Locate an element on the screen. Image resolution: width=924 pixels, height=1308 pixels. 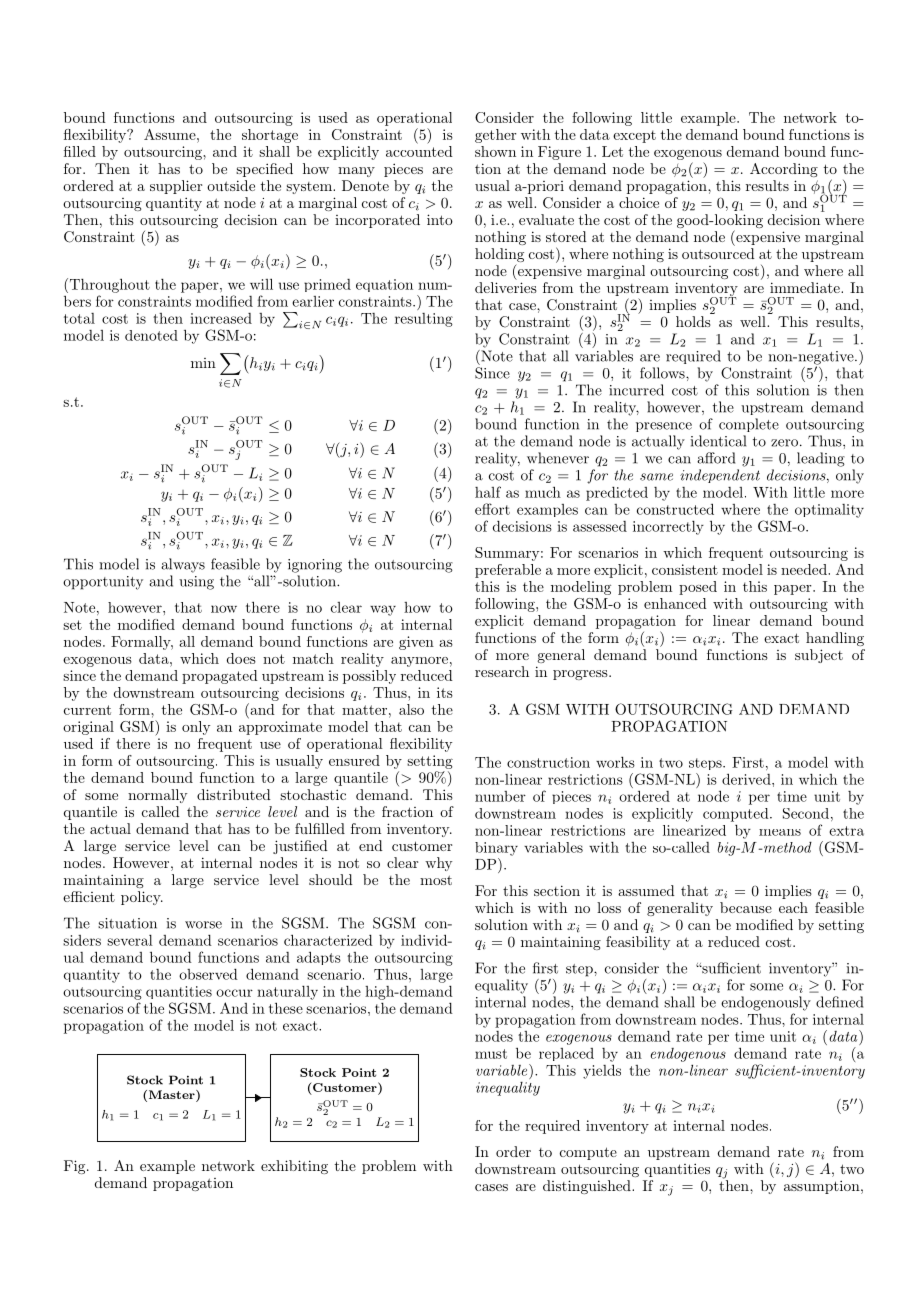
shown is located at coordinates (495, 151).
